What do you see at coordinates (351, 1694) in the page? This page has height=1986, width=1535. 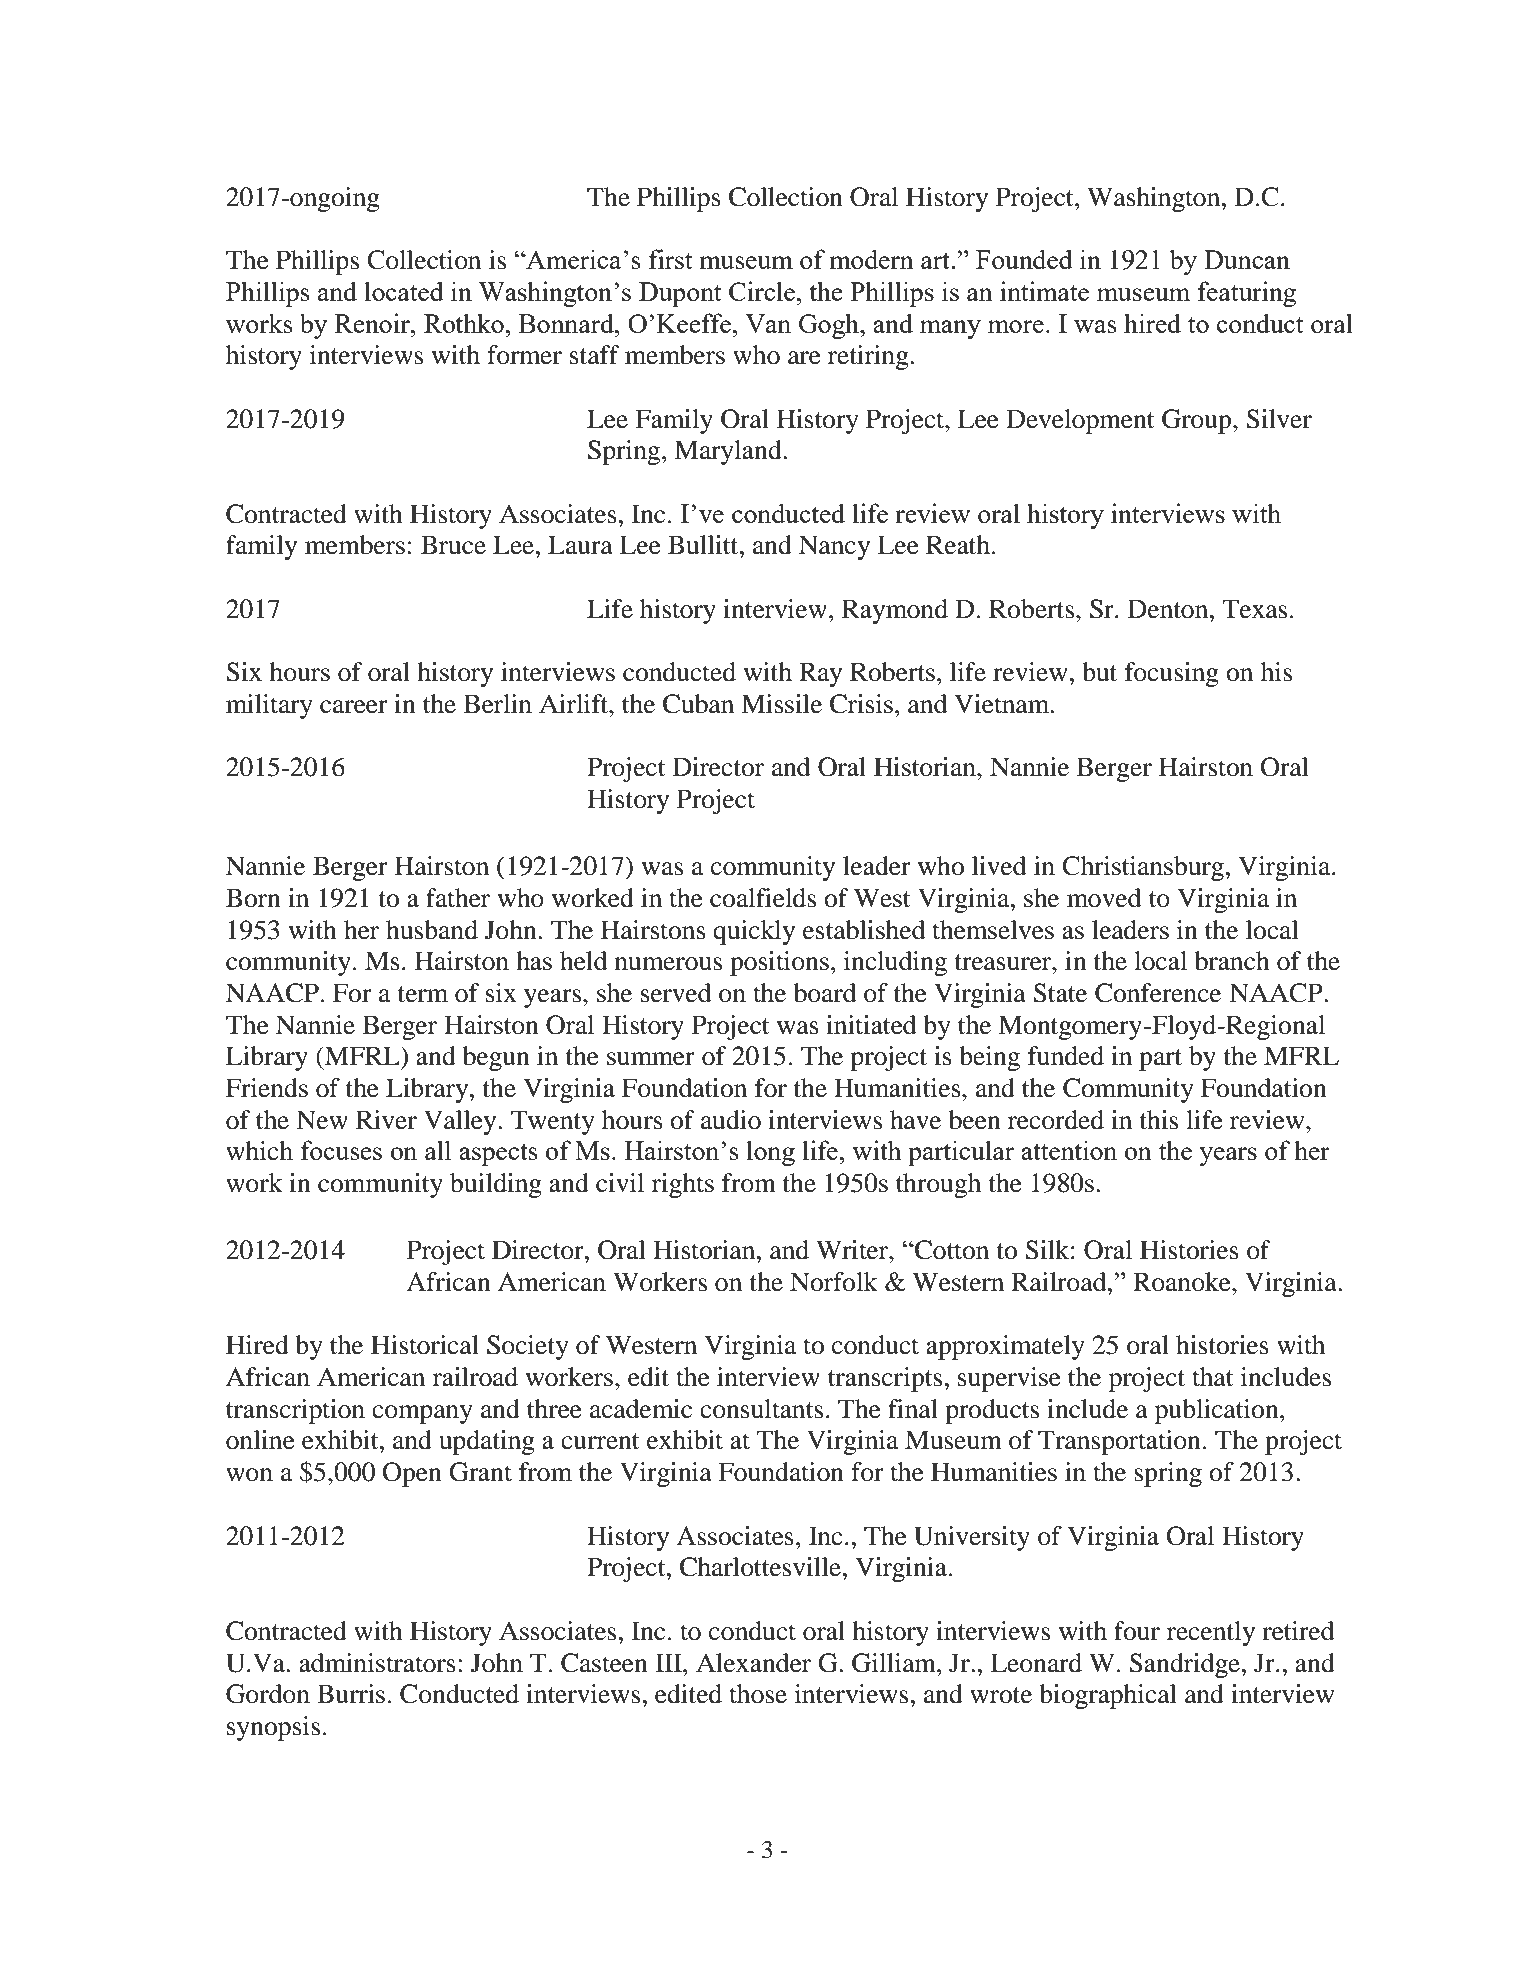 I see `Burris` at bounding box center [351, 1694].
